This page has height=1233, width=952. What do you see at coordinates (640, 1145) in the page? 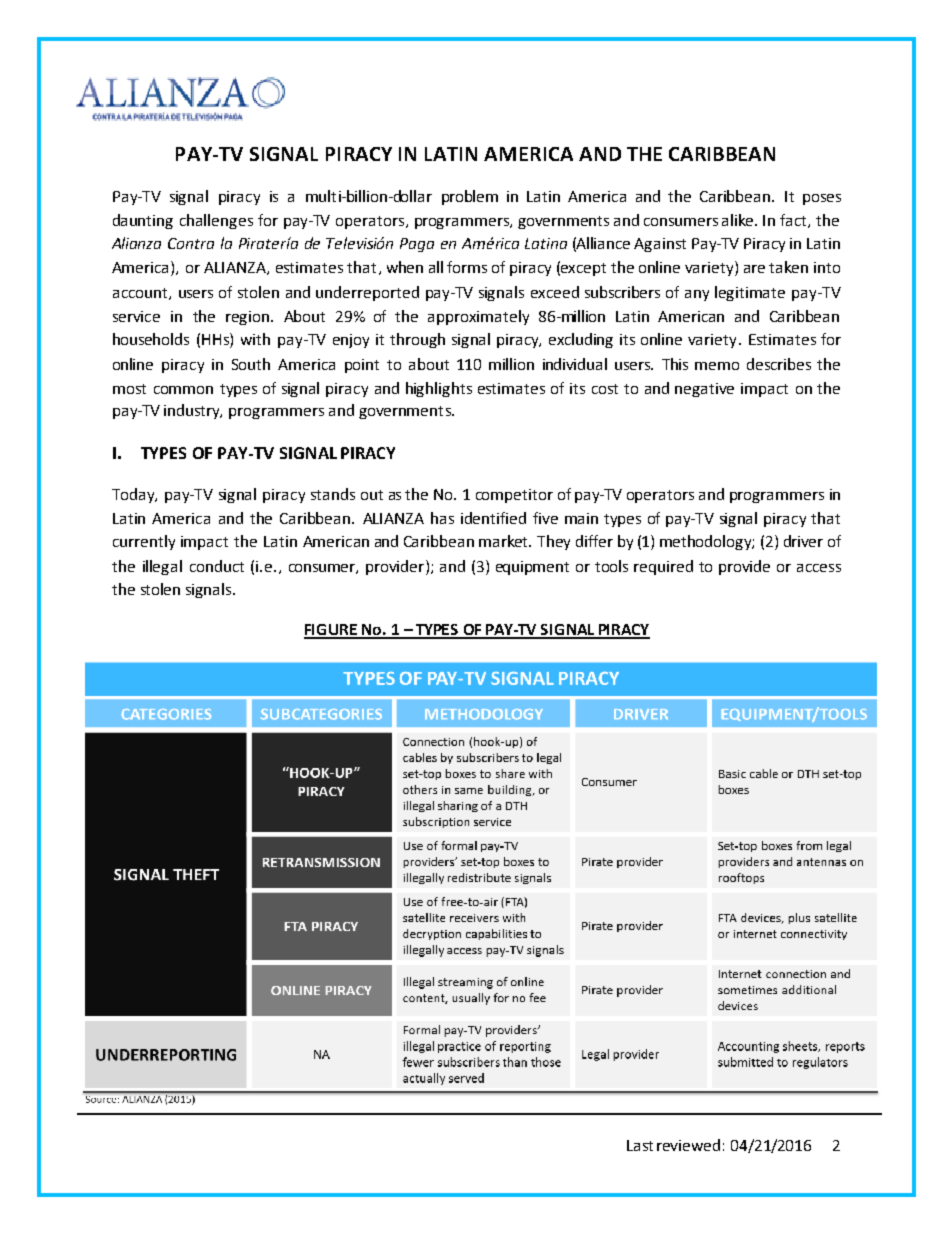
I see `Last` at bounding box center [640, 1145].
